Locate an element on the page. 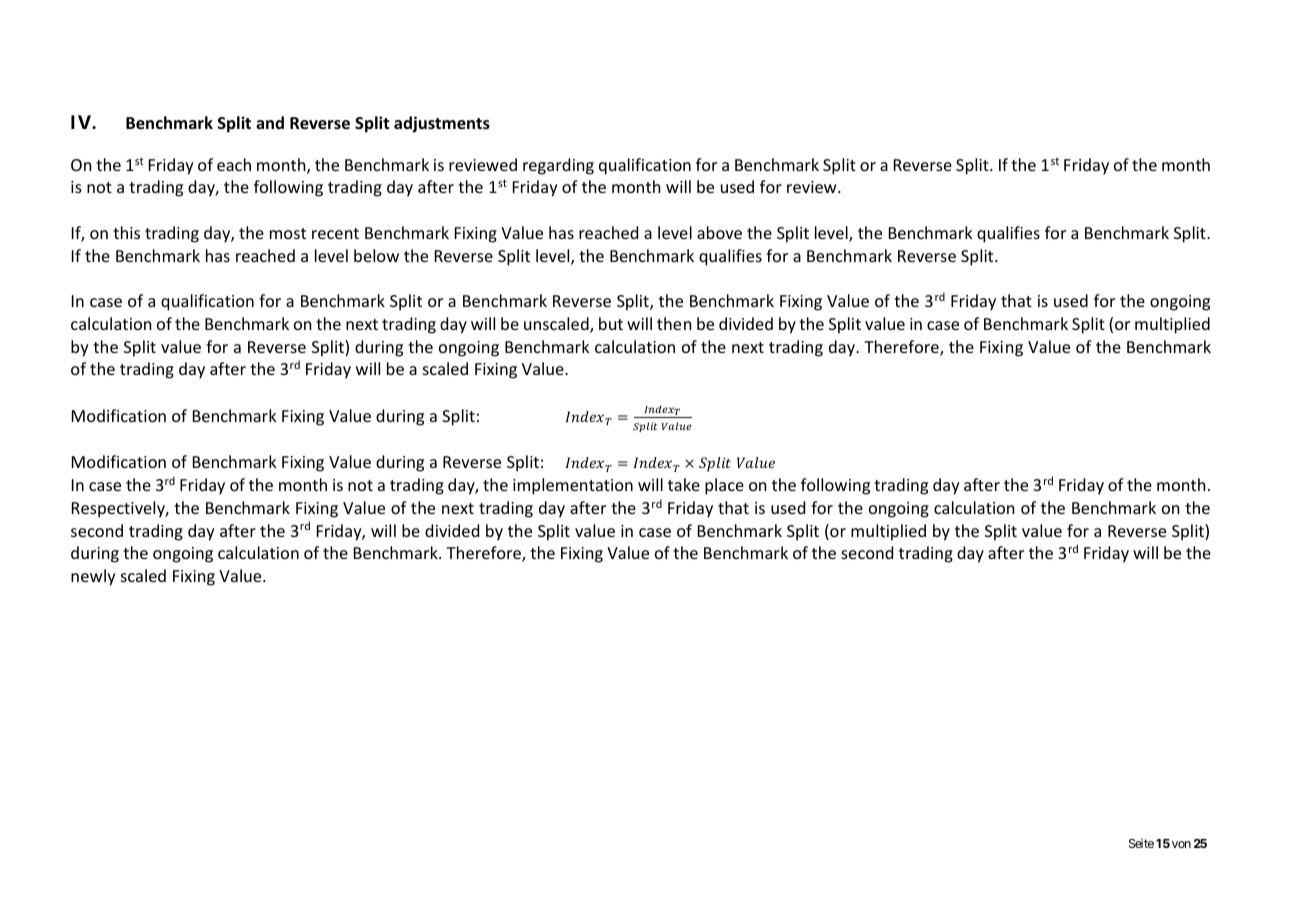  newly is located at coordinates (93, 577).
